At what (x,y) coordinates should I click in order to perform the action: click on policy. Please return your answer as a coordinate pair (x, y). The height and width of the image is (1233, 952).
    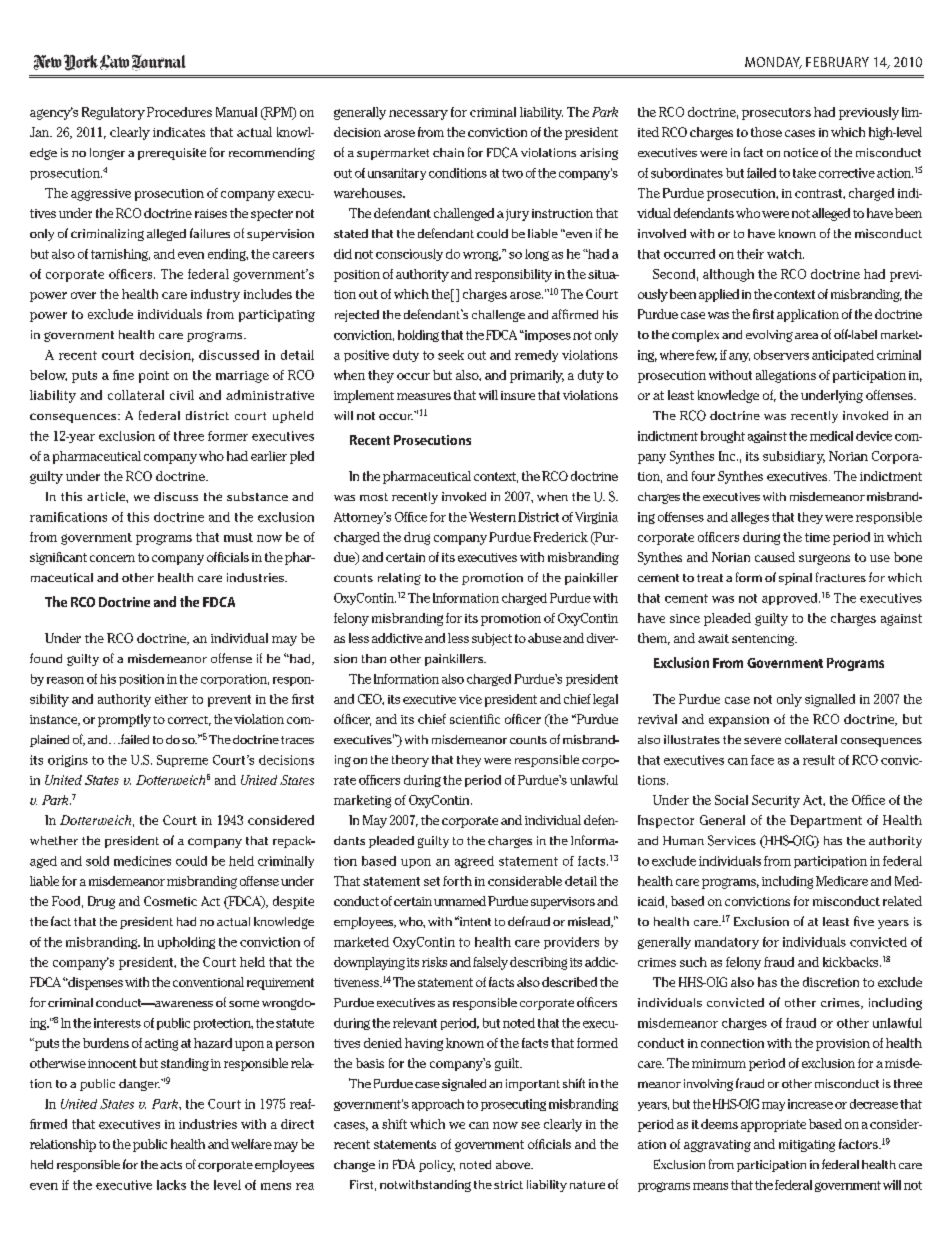
    Looking at the image, I should click on (437, 1166).
